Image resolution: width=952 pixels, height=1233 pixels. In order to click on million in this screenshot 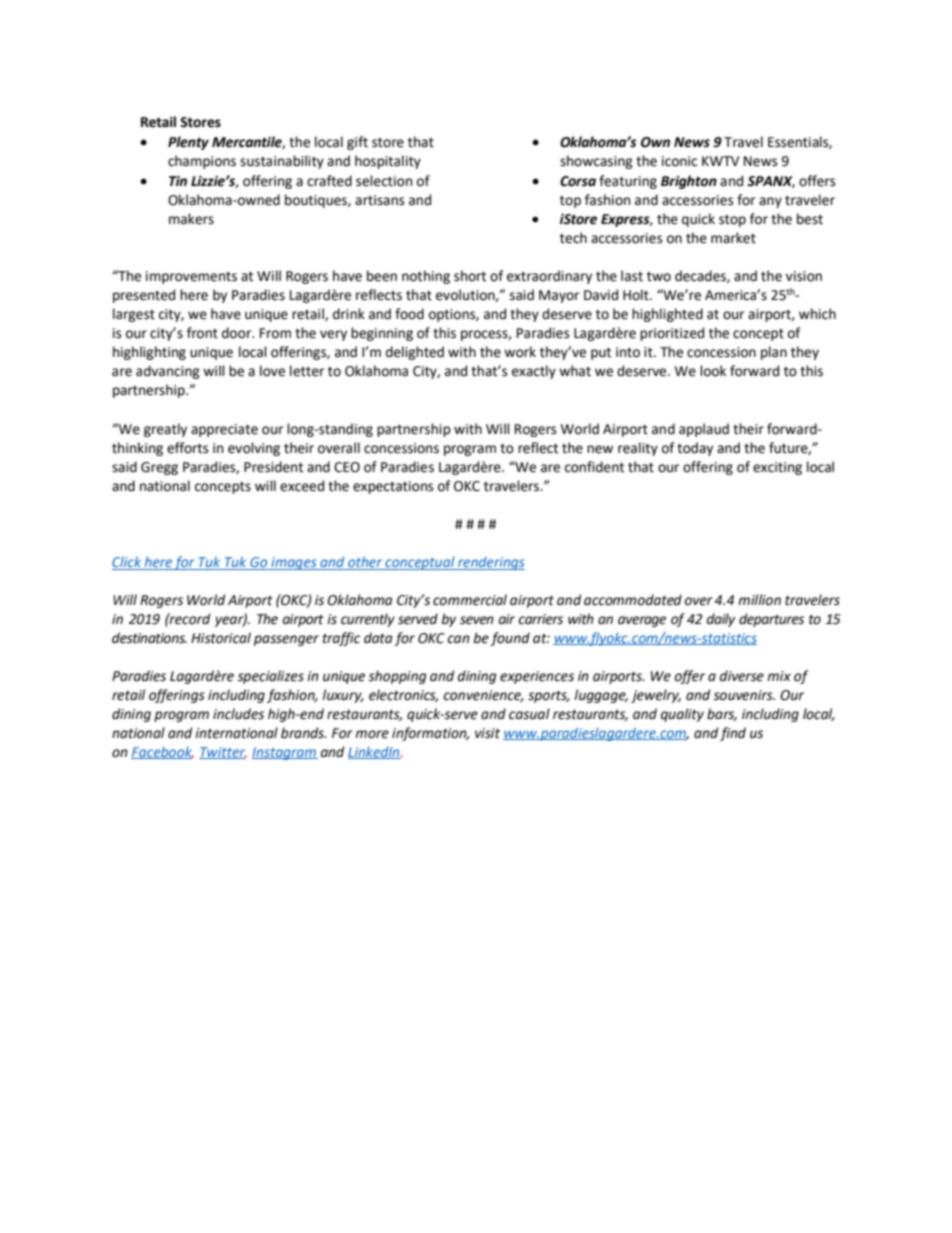, I will do `click(759, 600)`.
